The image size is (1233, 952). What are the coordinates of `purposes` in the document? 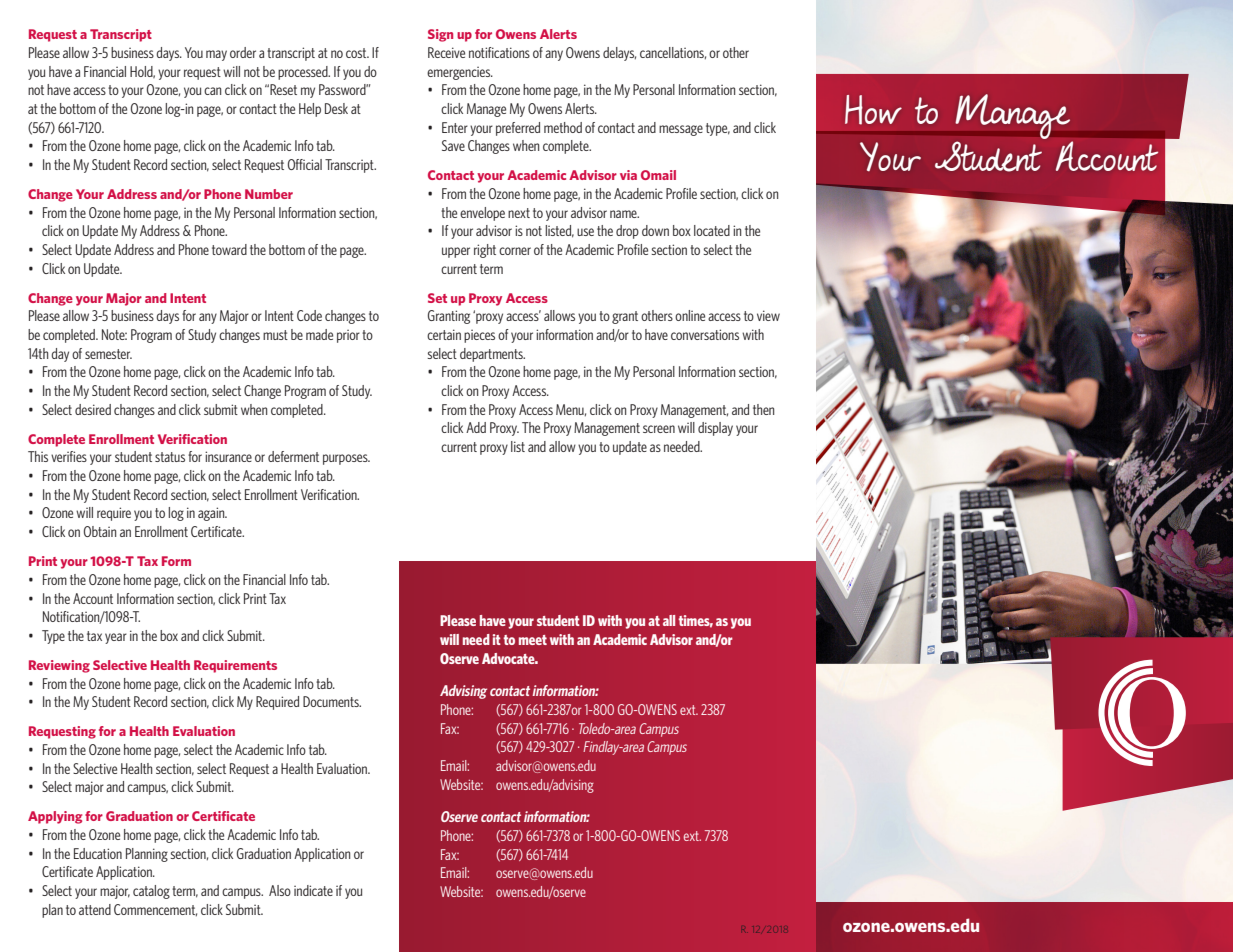 It's located at (346, 459).
